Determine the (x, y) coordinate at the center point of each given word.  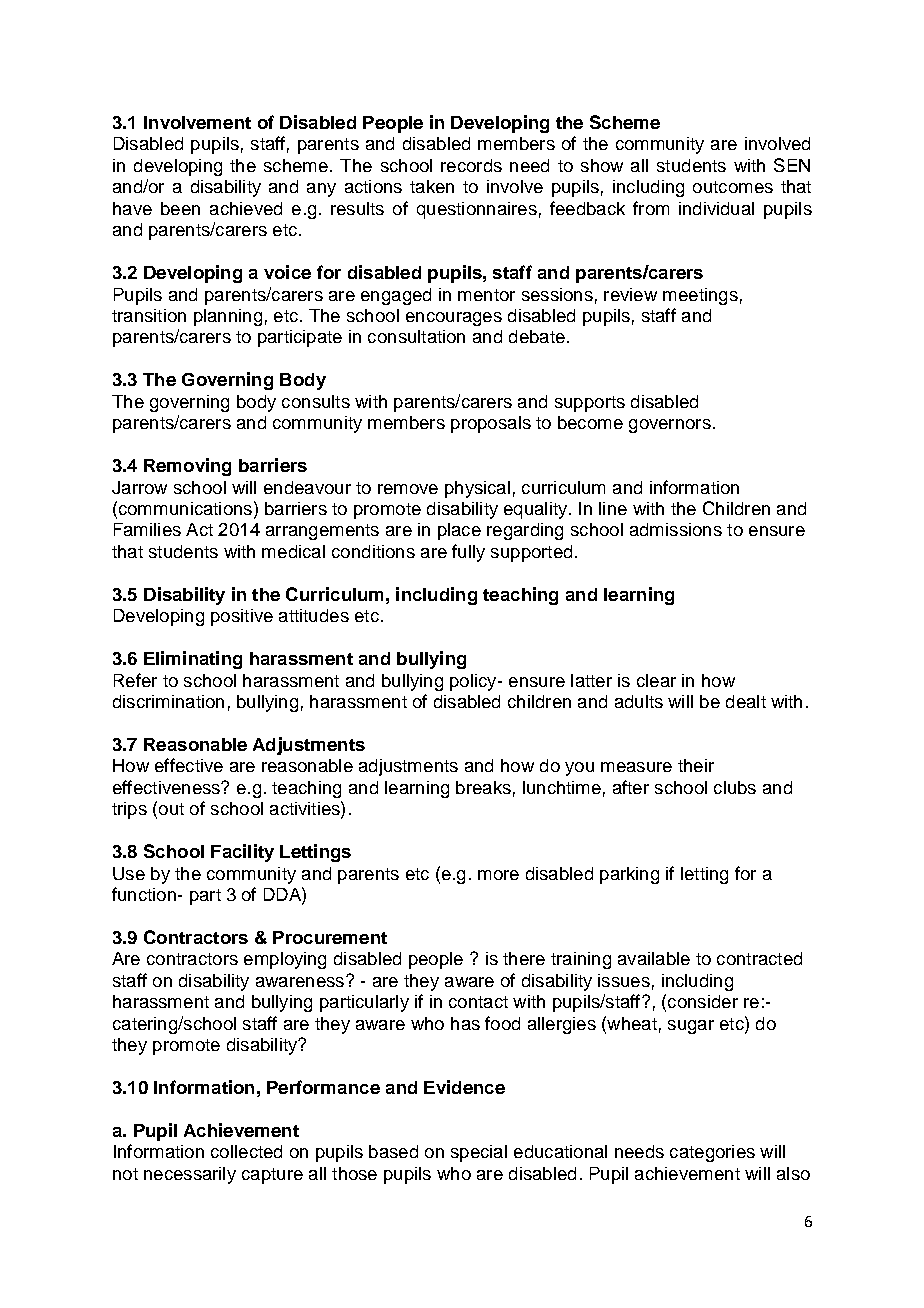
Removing (187, 467)
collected (246, 1151)
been (180, 208)
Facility (242, 853)
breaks (483, 787)
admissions (676, 529)
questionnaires (477, 210)
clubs (735, 787)
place (459, 531)
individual (716, 208)
